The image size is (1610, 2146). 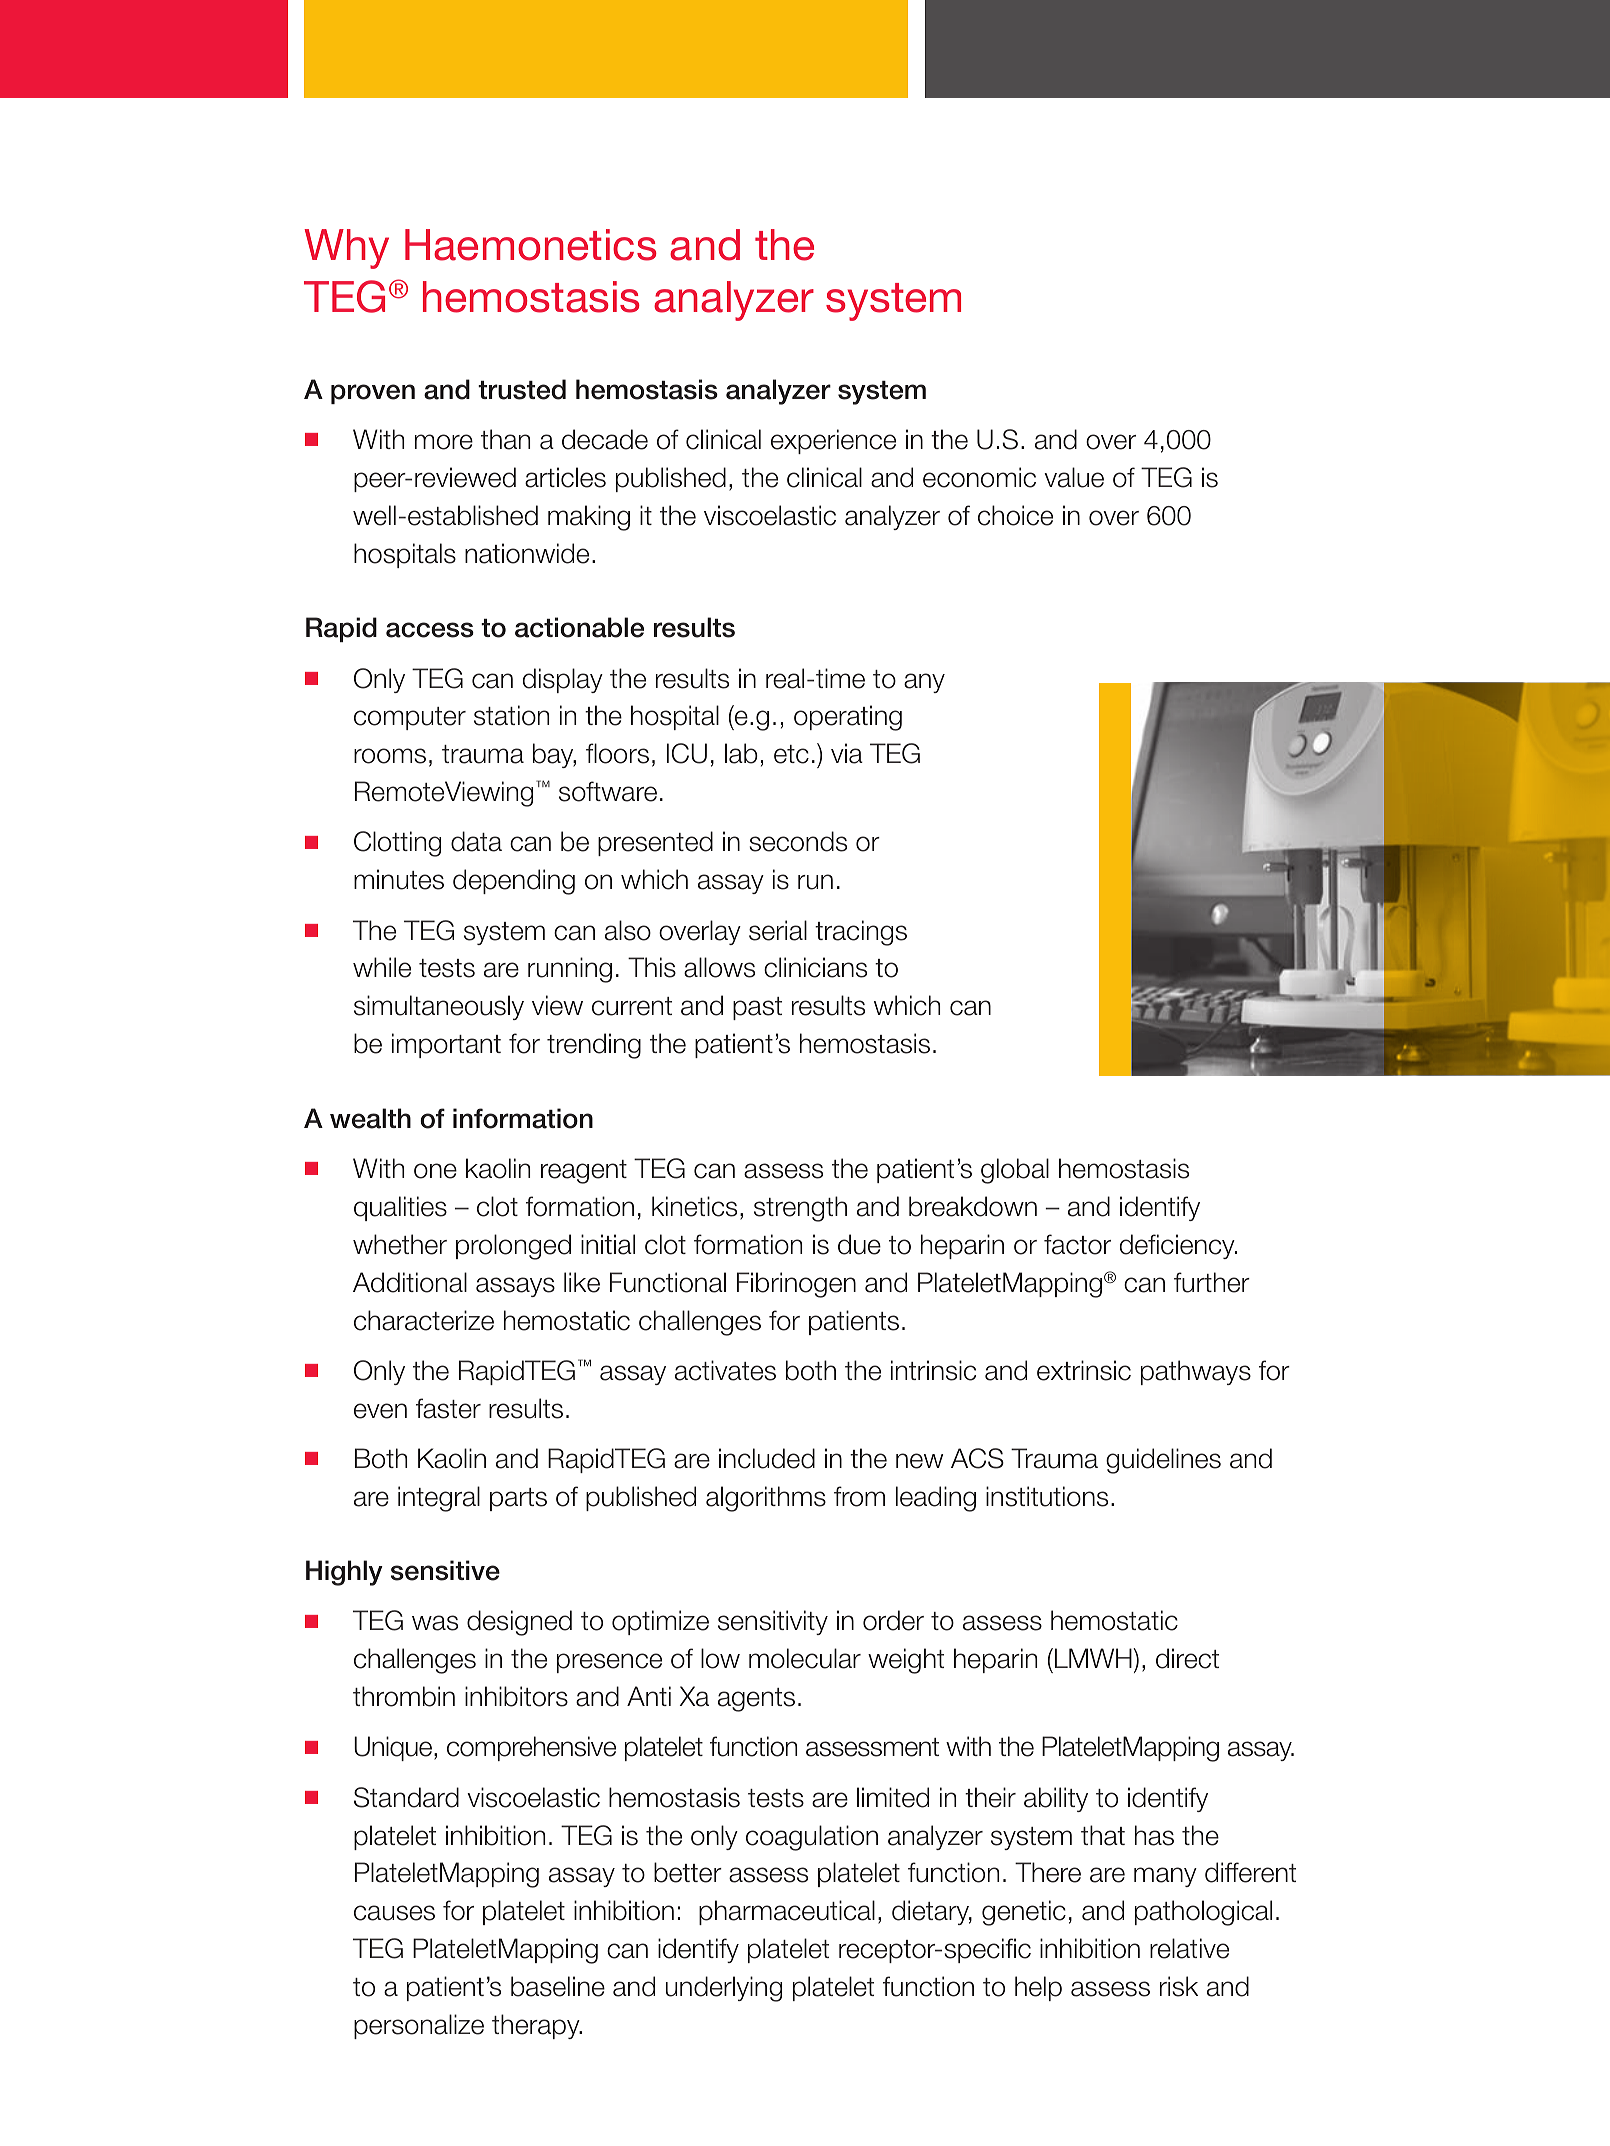 What do you see at coordinates (787, 1912) in the document?
I see `pharmaceutical` at bounding box center [787, 1912].
